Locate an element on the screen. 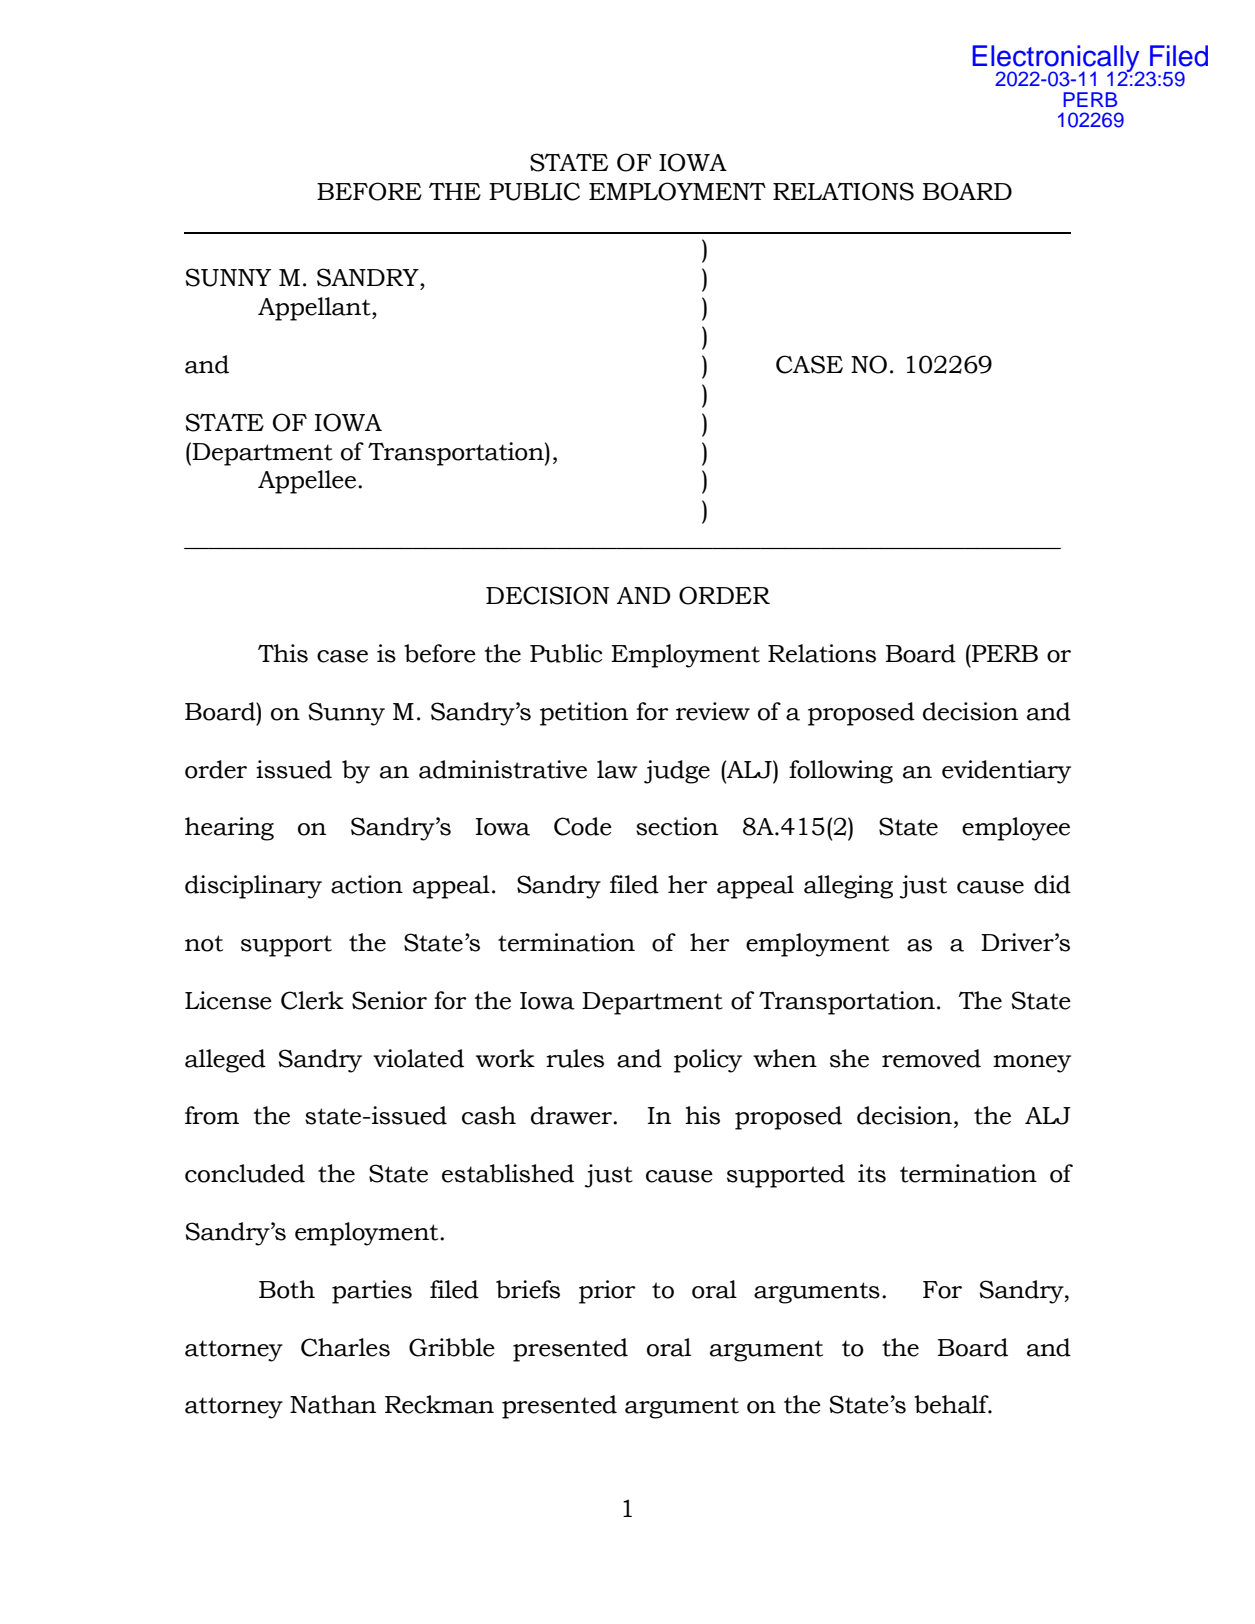  evidentiary is located at coordinates (1006, 772).
